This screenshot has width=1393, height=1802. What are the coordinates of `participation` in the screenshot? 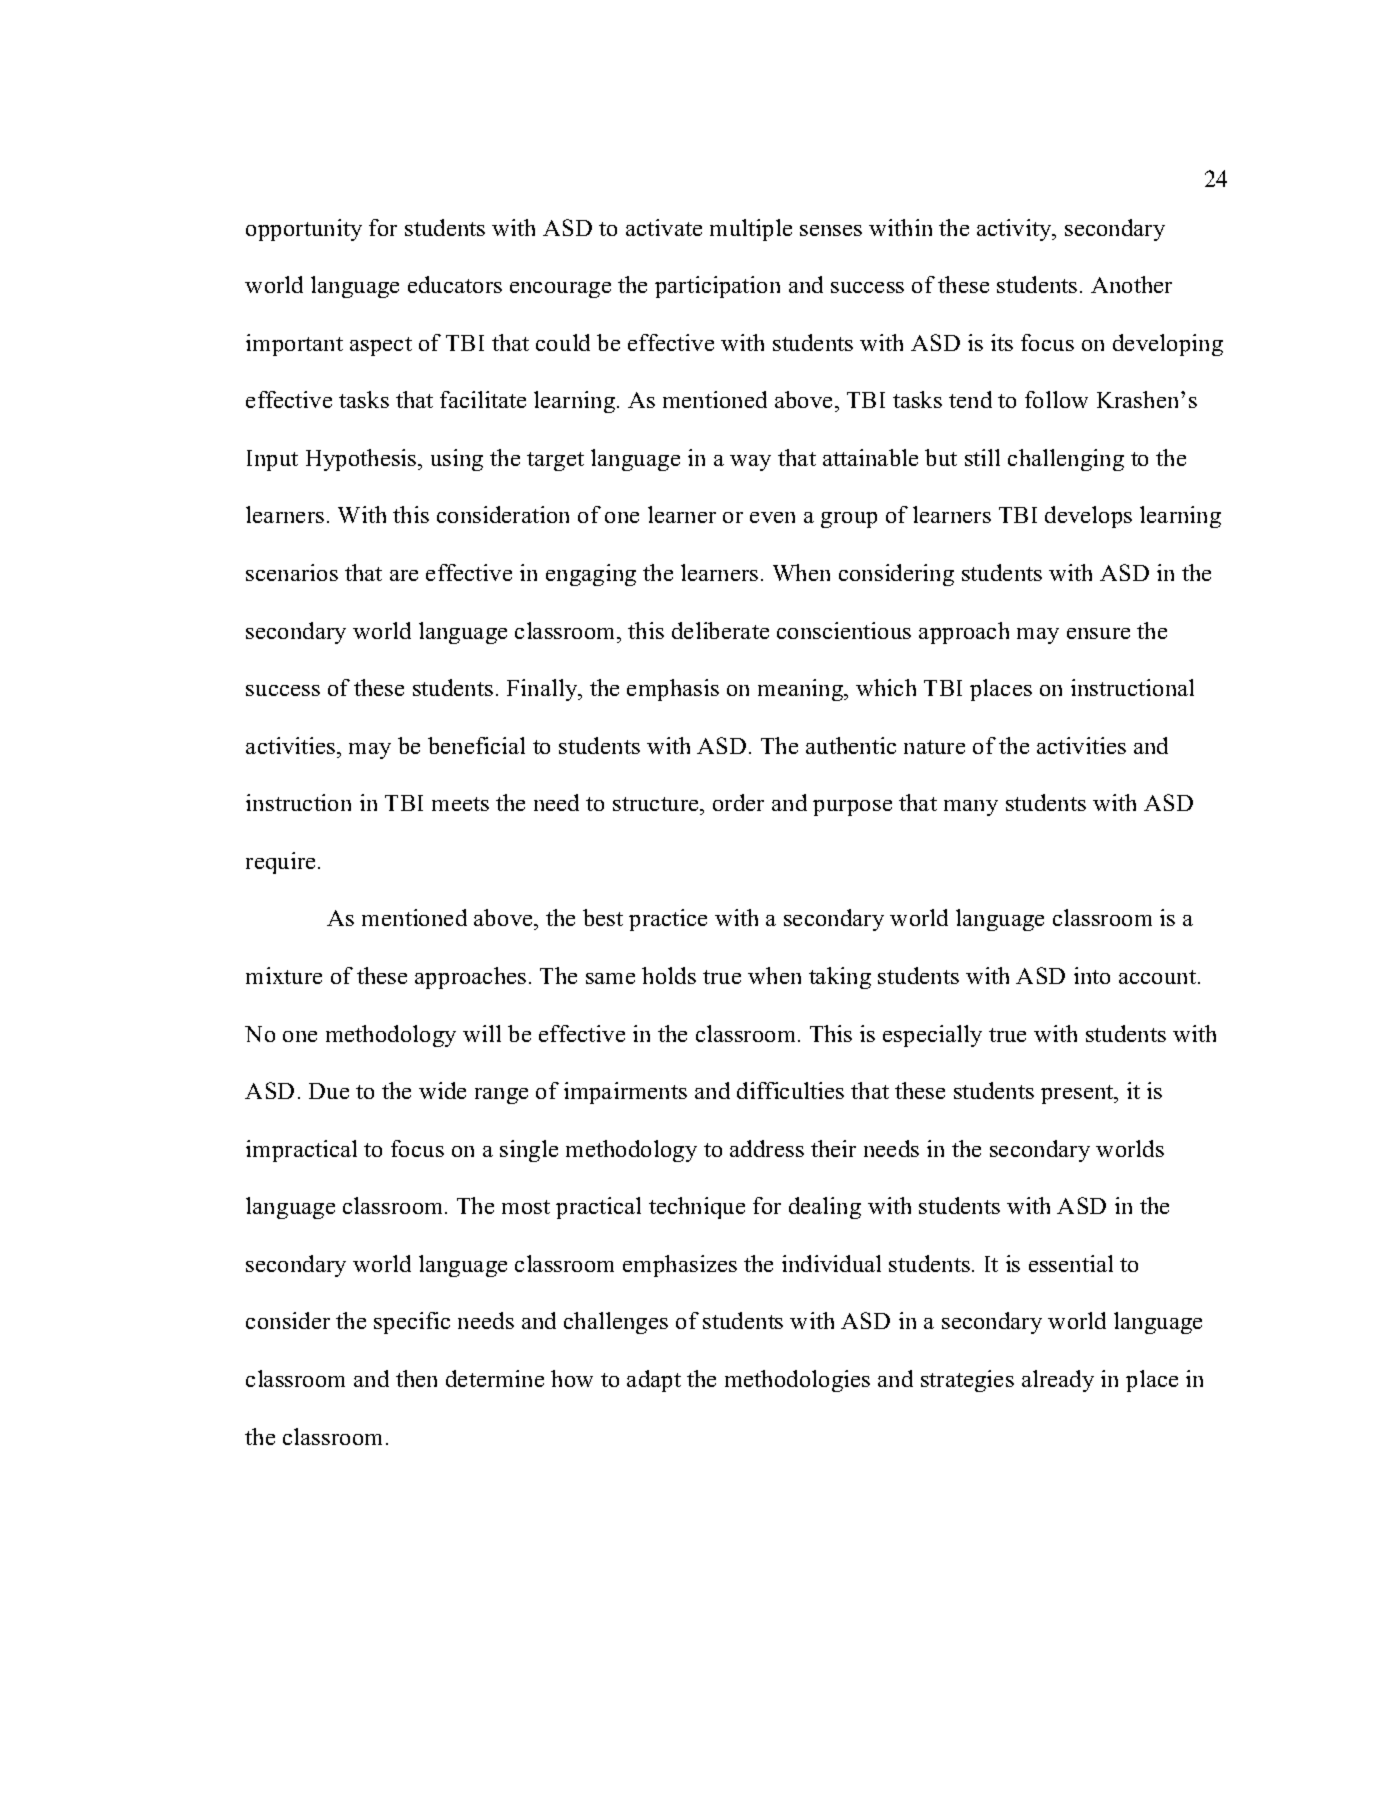 It's located at (717, 287).
